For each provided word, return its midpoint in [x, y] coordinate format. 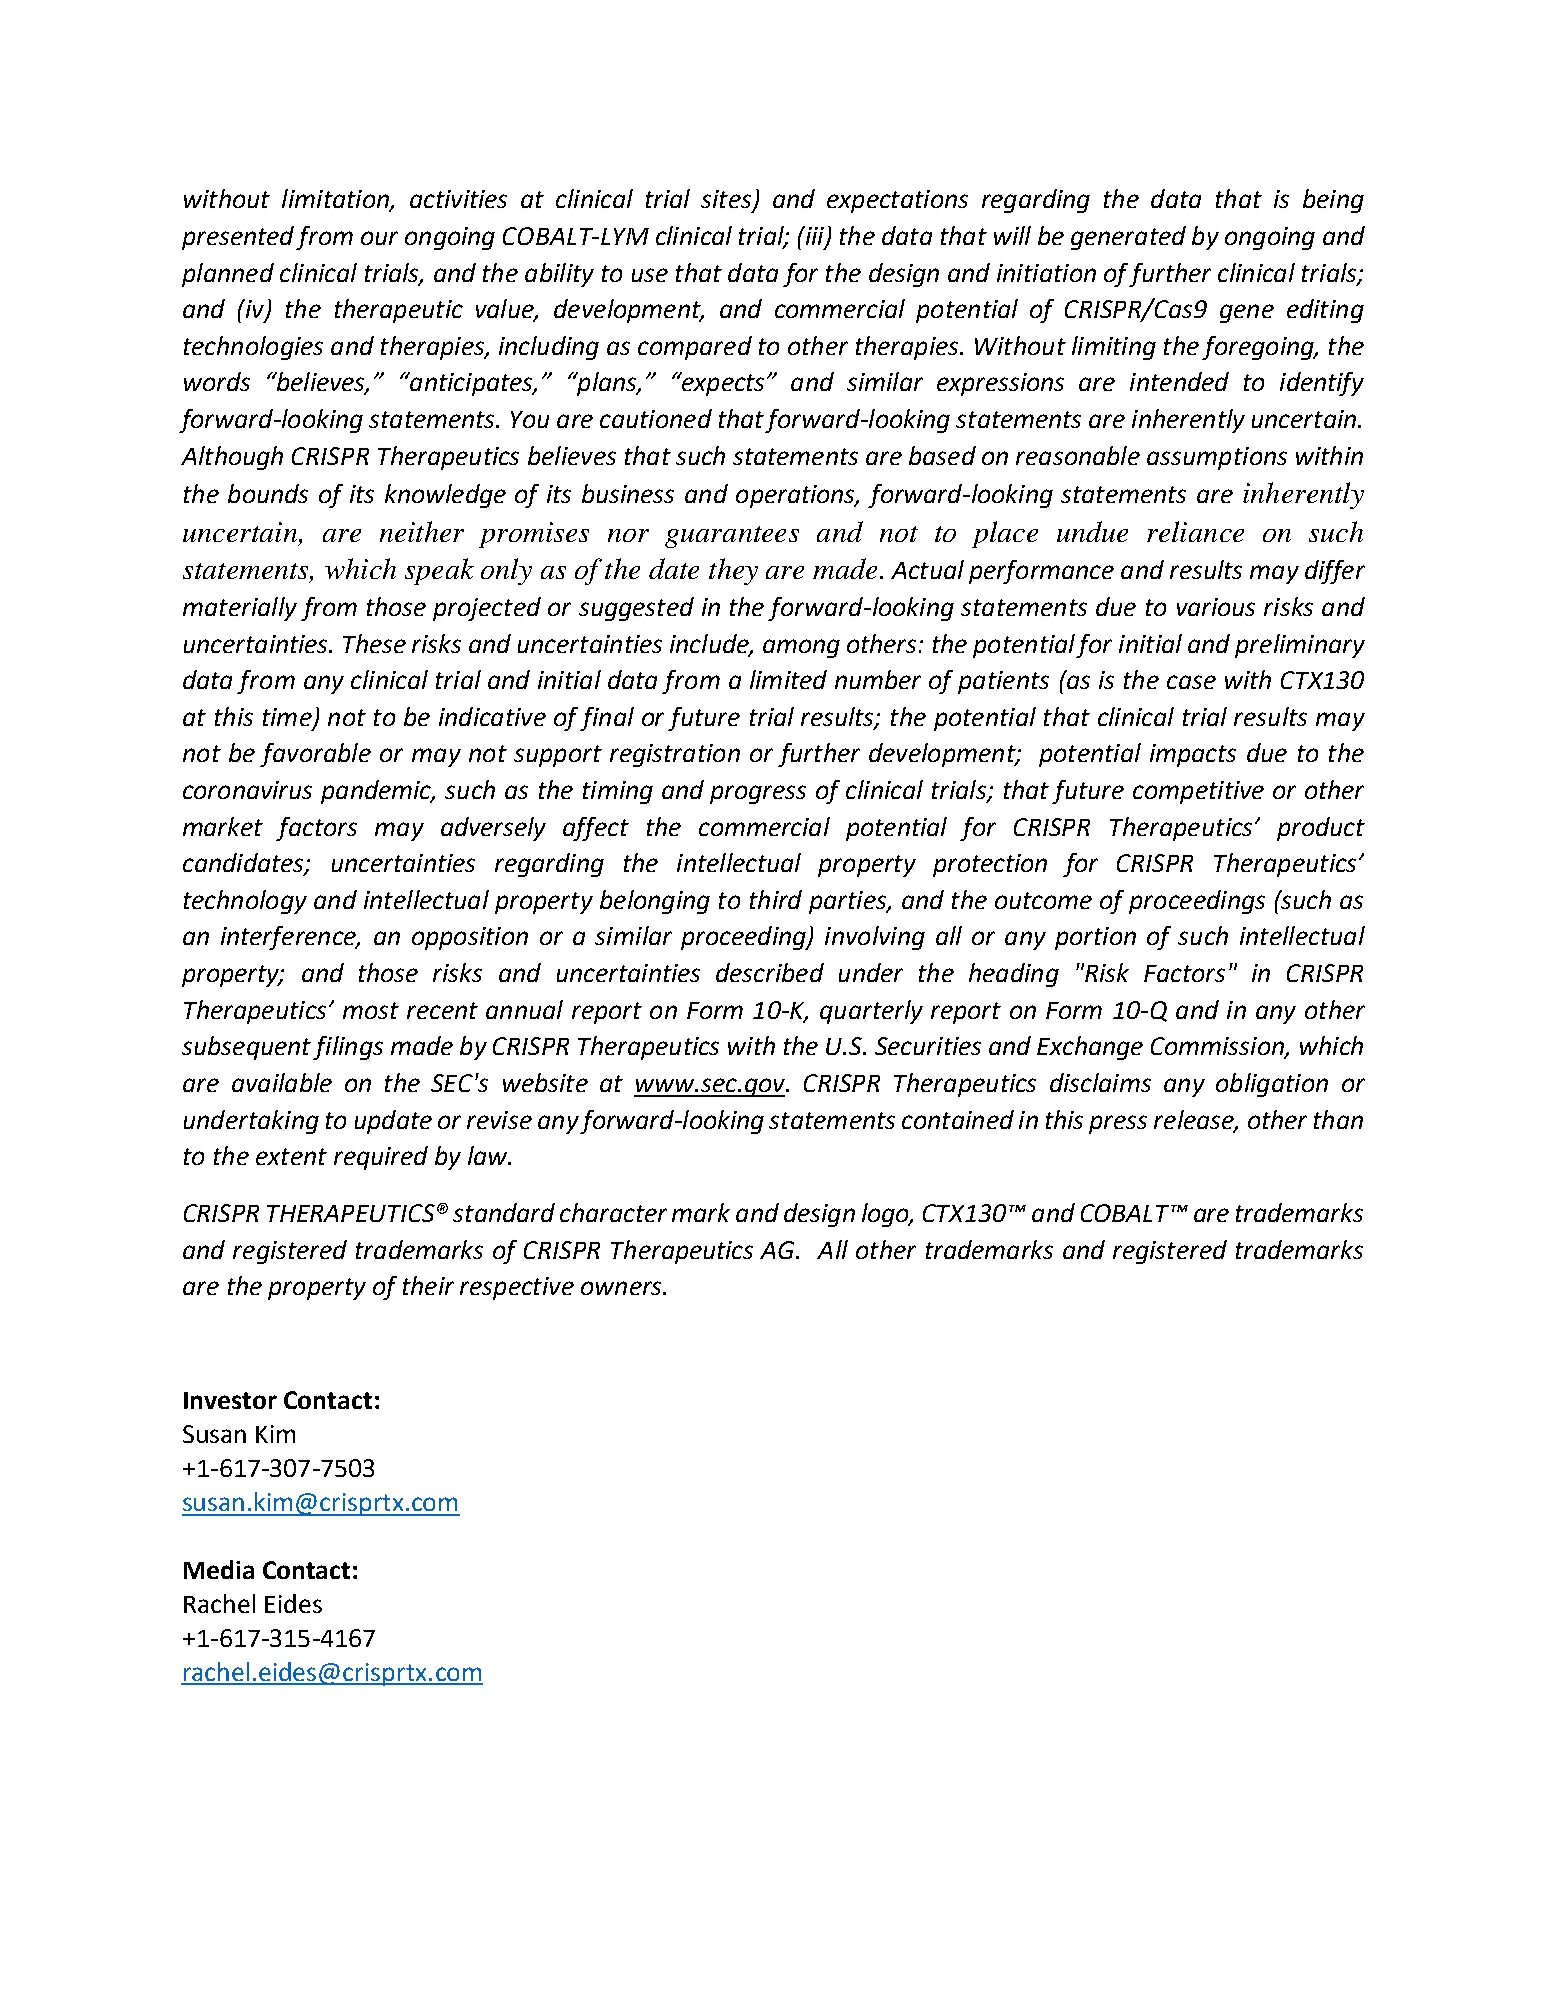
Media [219, 1569]
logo [886, 1215]
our [379, 238]
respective [517, 1288]
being [1333, 201]
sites [727, 200]
